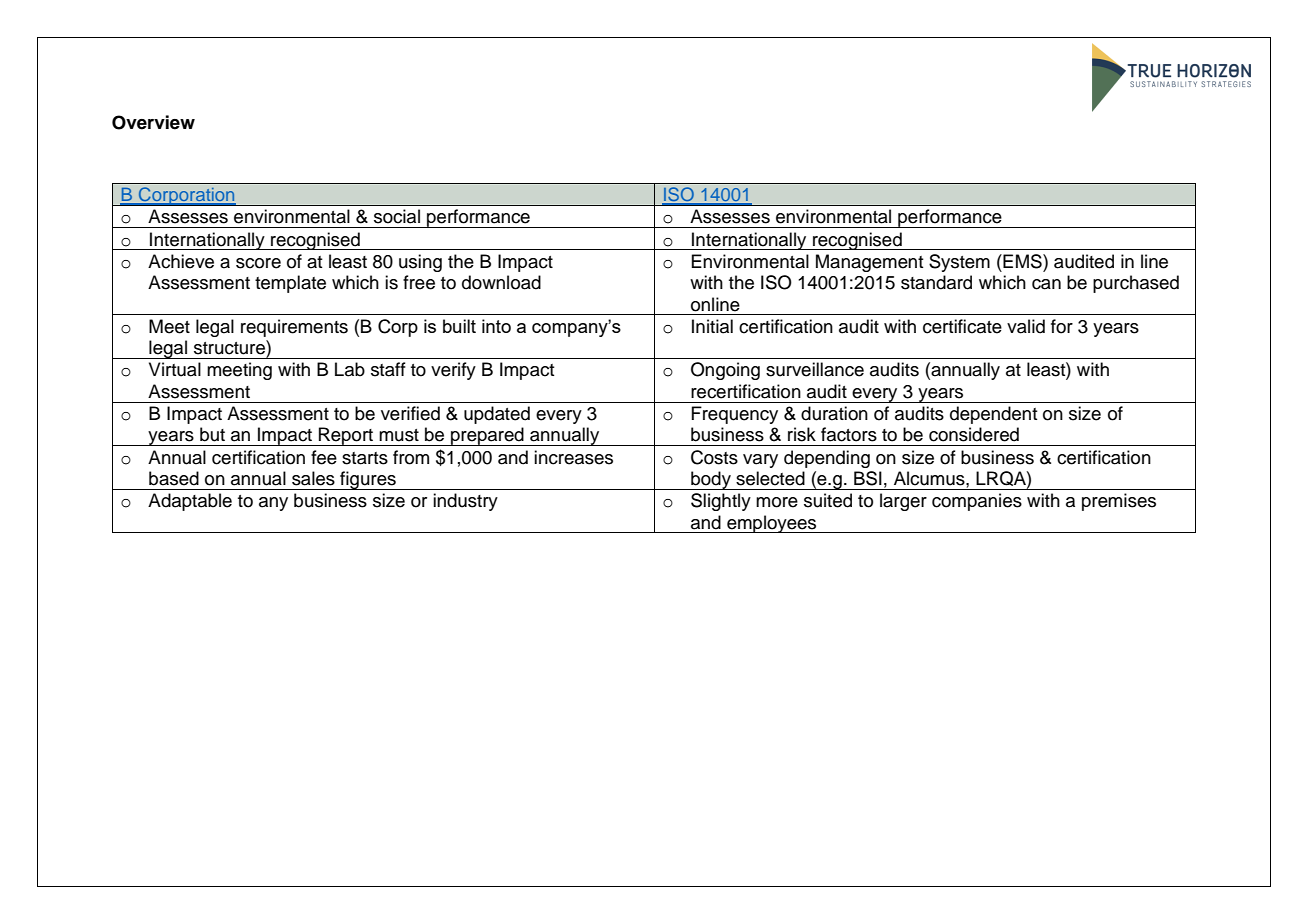 Image resolution: width=1308 pixels, height=924 pixels. I want to click on Management, so click(870, 263).
